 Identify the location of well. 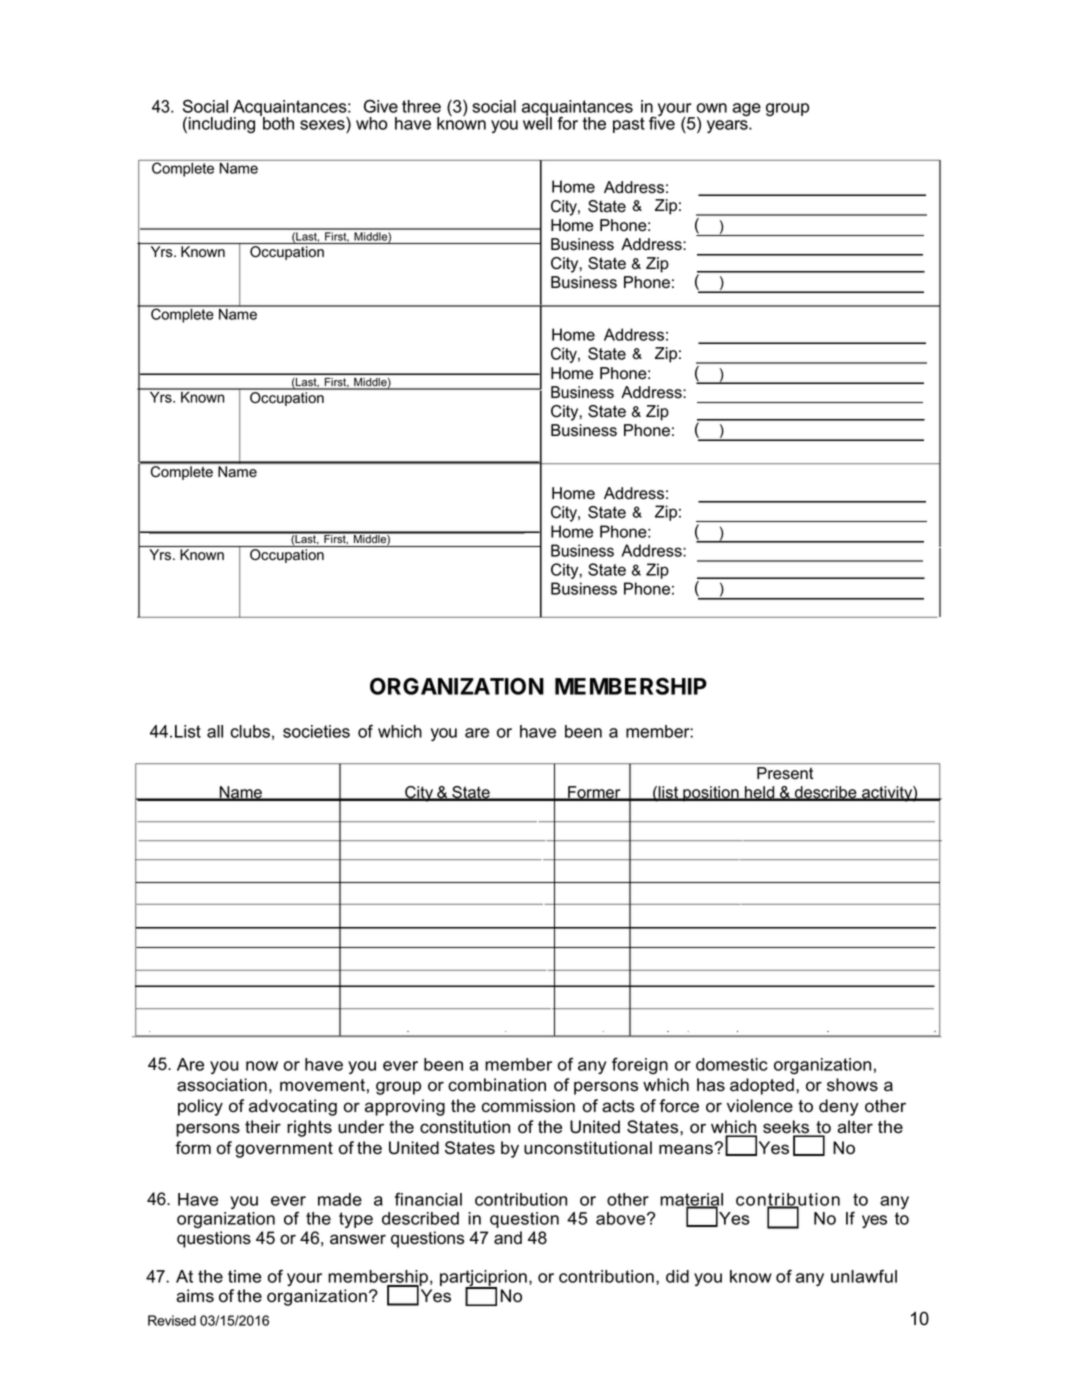
(537, 122).
